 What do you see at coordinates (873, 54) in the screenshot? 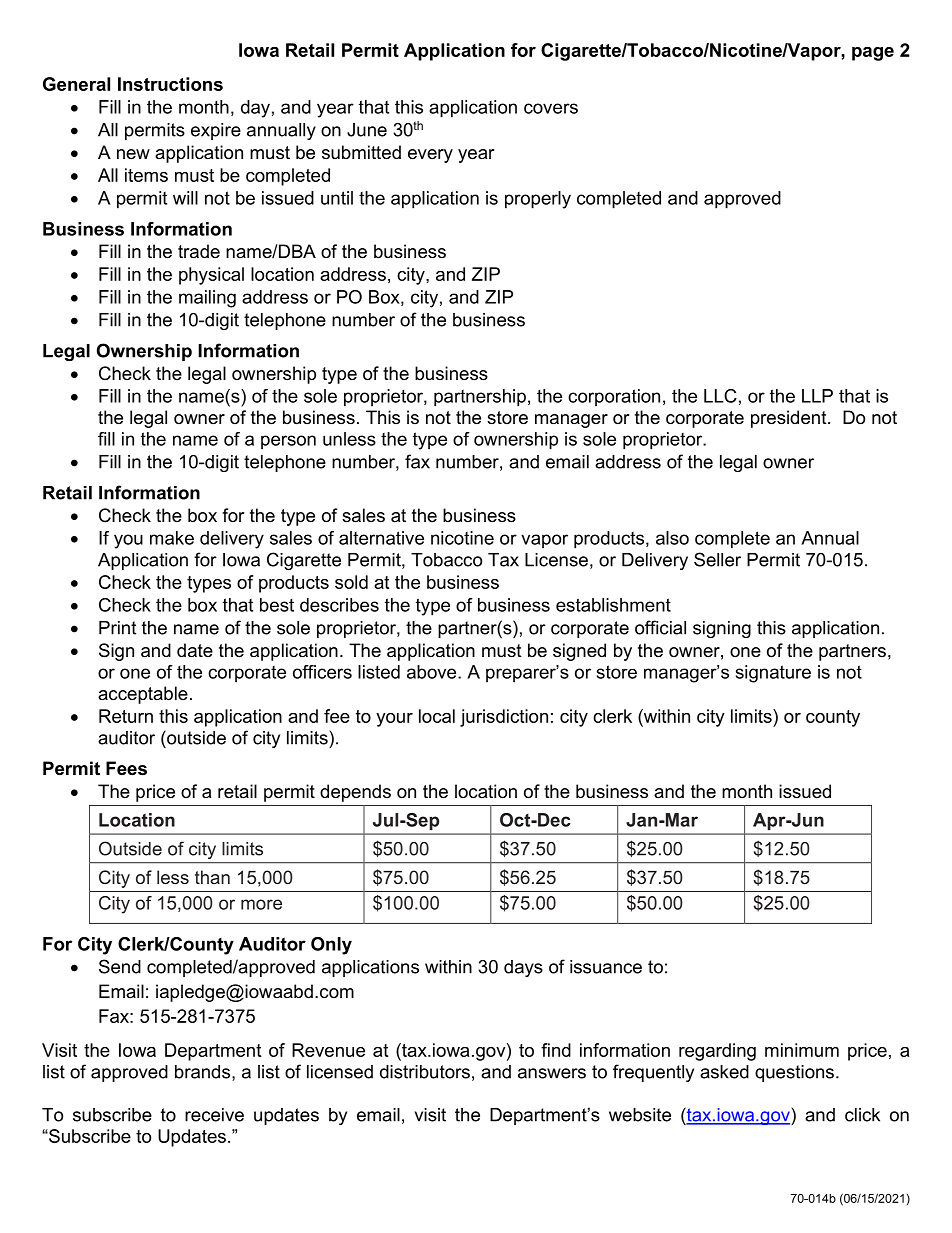
I see `page` at bounding box center [873, 54].
